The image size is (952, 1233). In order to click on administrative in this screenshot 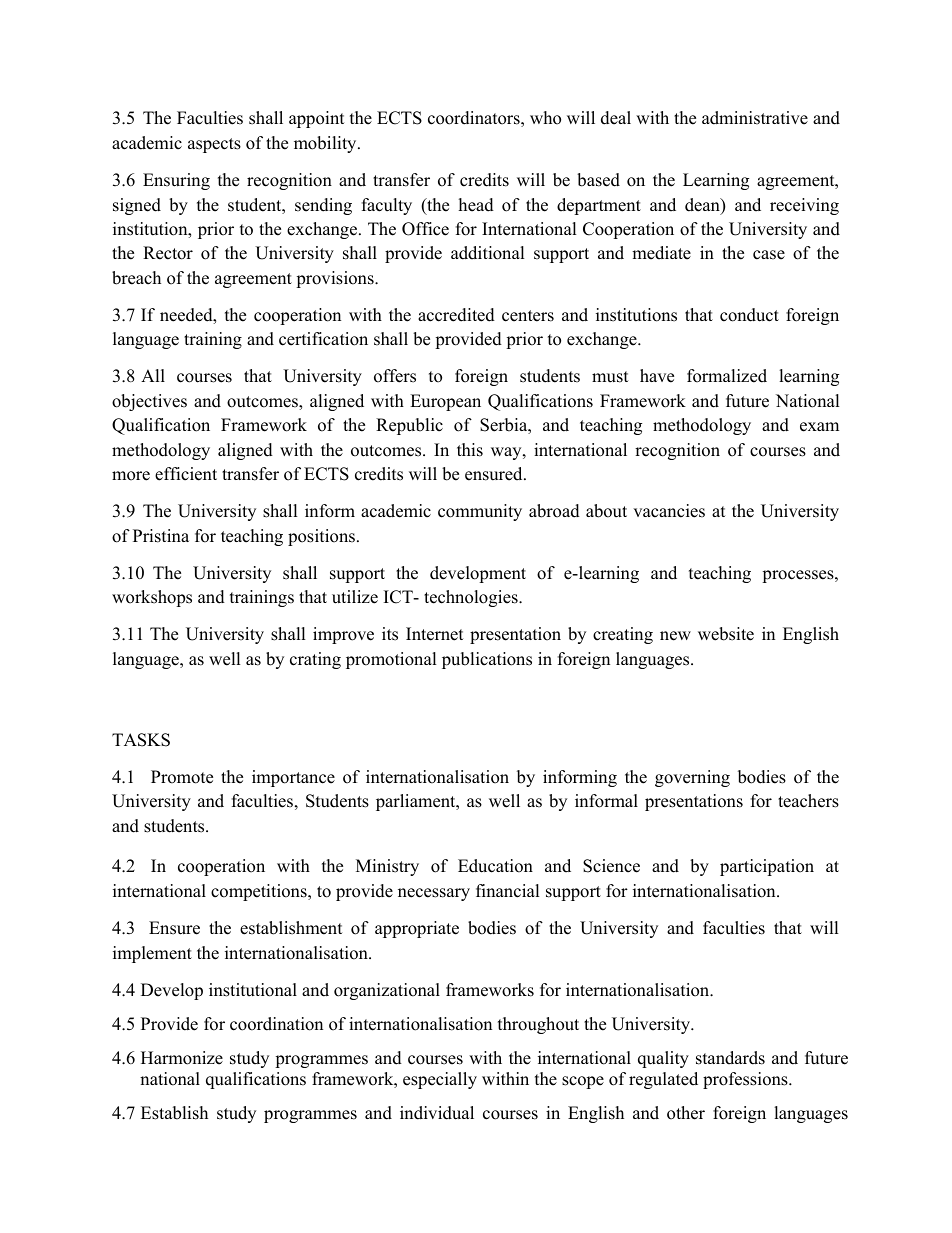, I will do `click(755, 118)`.
